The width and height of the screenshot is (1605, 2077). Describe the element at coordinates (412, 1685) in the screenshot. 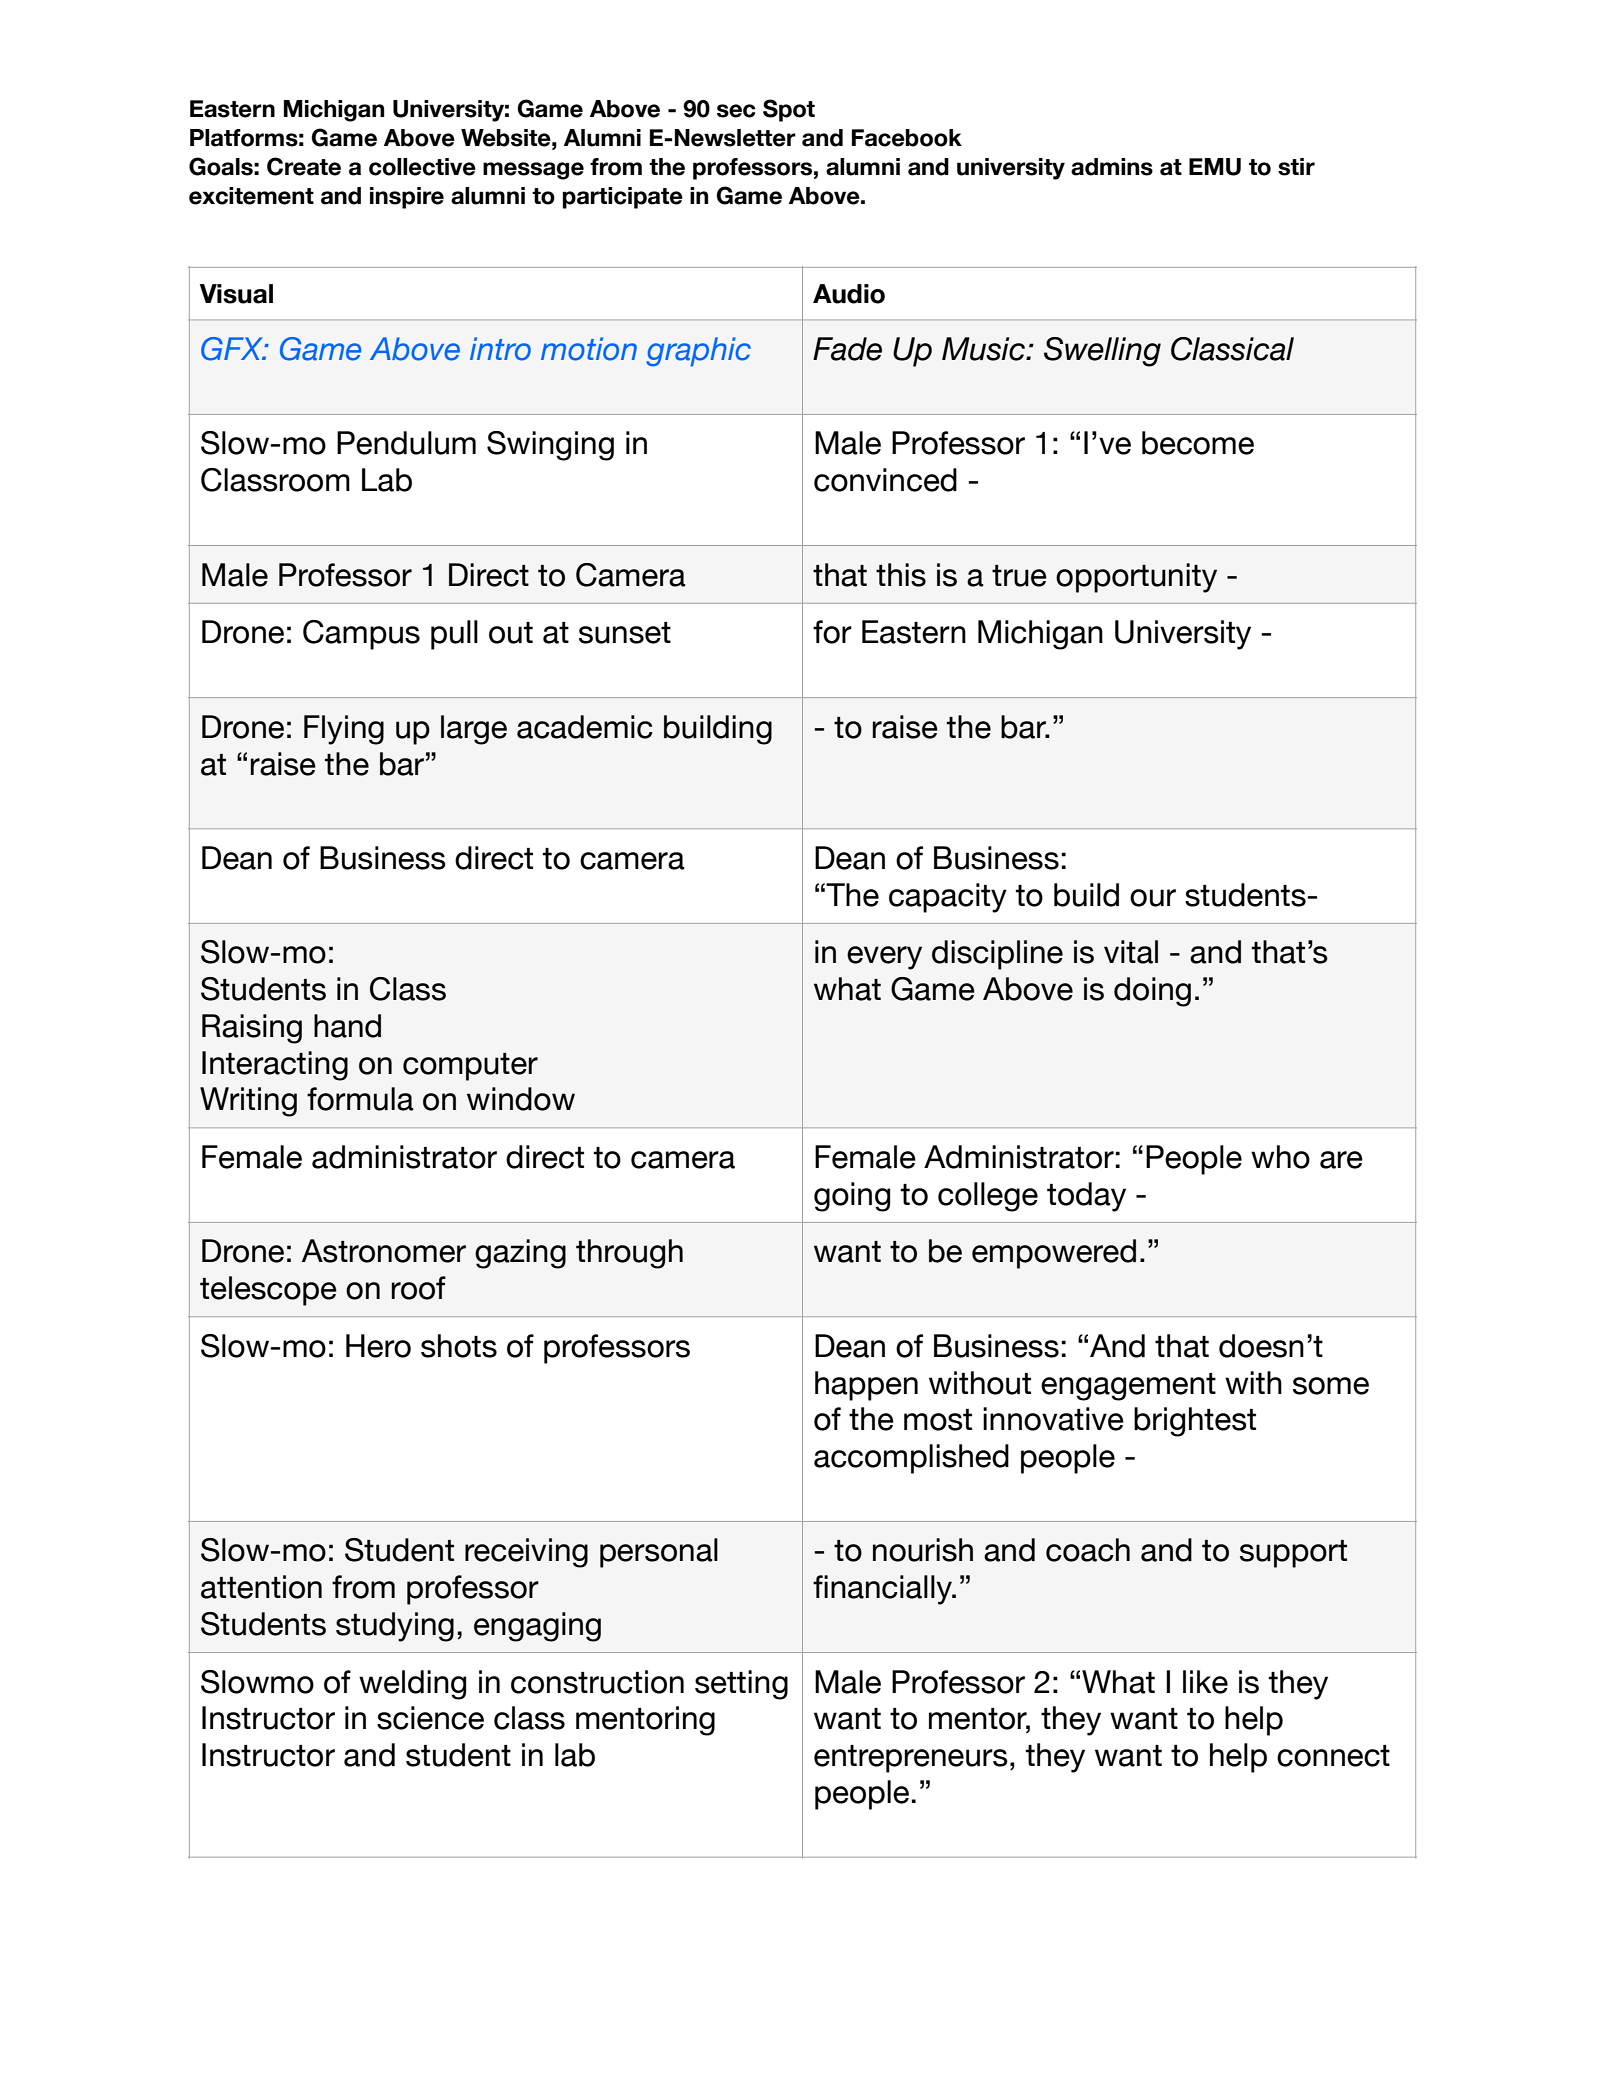

I see `welding` at that location.
